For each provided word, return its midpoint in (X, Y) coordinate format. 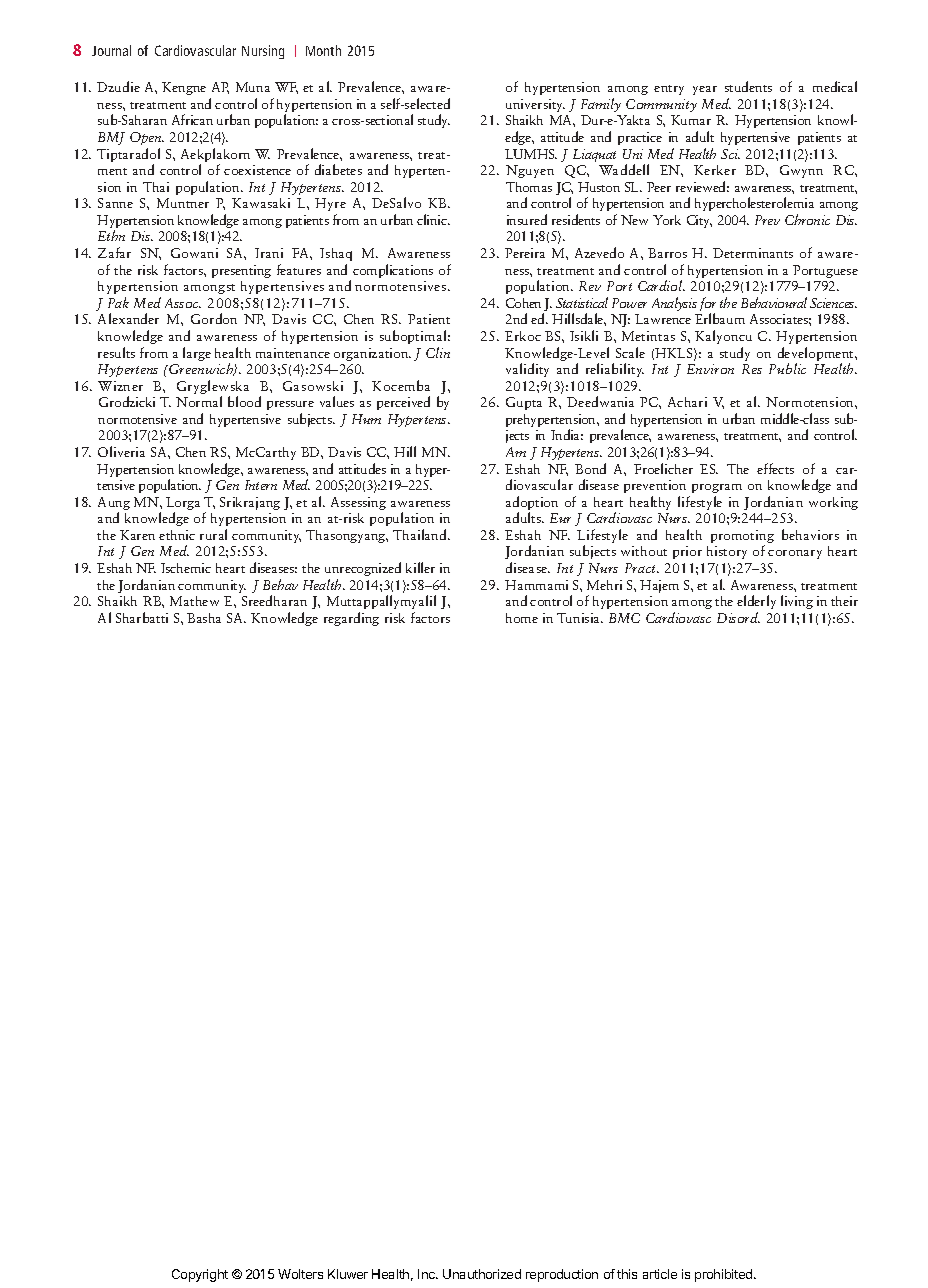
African (192, 119)
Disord (738, 617)
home (522, 618)
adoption (532, 504)
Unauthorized (482, 1274)
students (748, 86)
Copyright (200, 1275)
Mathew (194, 601)
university (535, 105)
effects (775, 468)
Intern (261, 485)
